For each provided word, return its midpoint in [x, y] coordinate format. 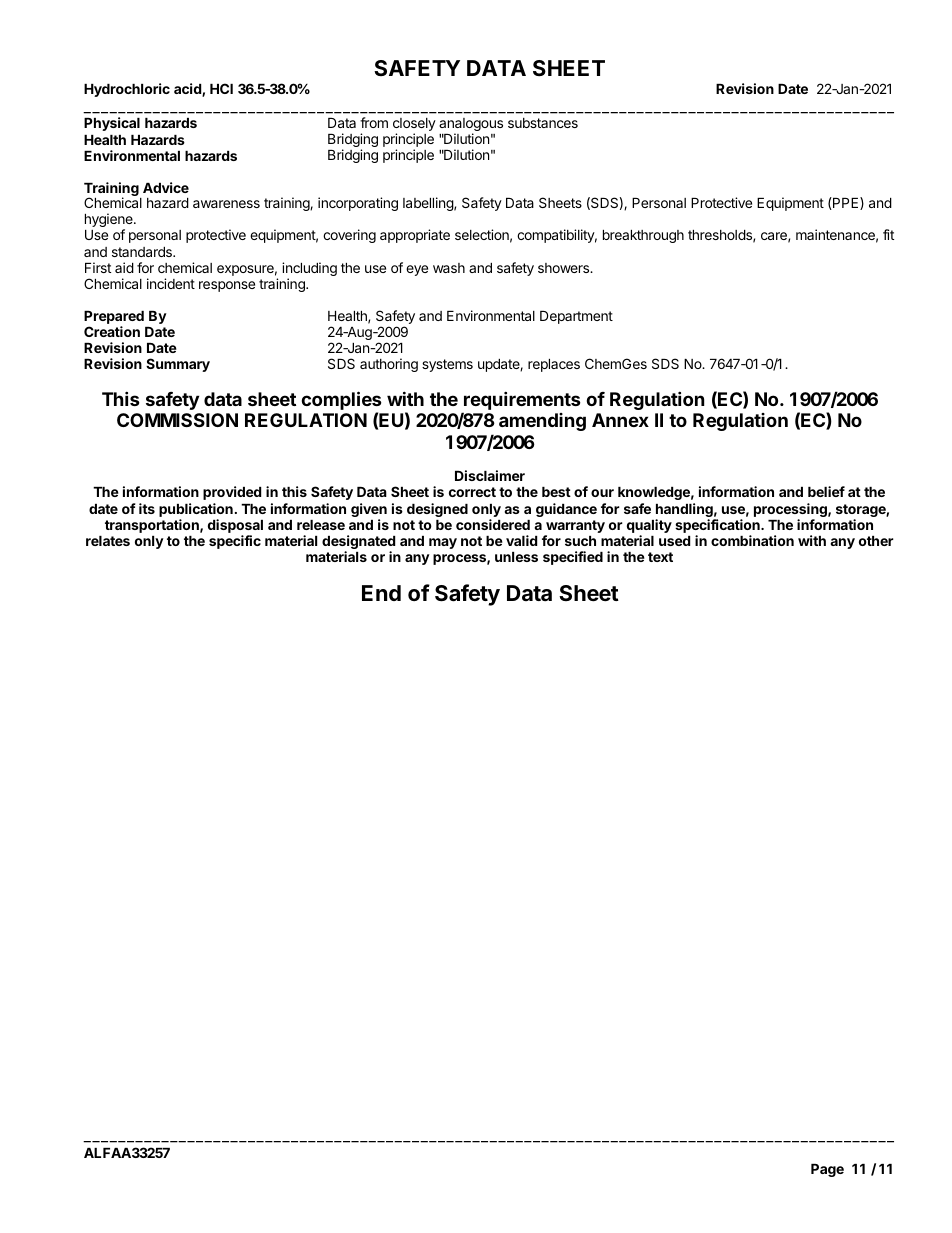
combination [752, 540]
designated [358, 543]
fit [888, 234]
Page [827, 1170]
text [660, 557]
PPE [846, 203]
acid [188, 90]
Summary [178, 365]
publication [196, 510]
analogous [471, 126]
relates [108, 541]
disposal [235, 527]
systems [447, 365]
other [876, 541]
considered [493, 524]
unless [516, 557]
